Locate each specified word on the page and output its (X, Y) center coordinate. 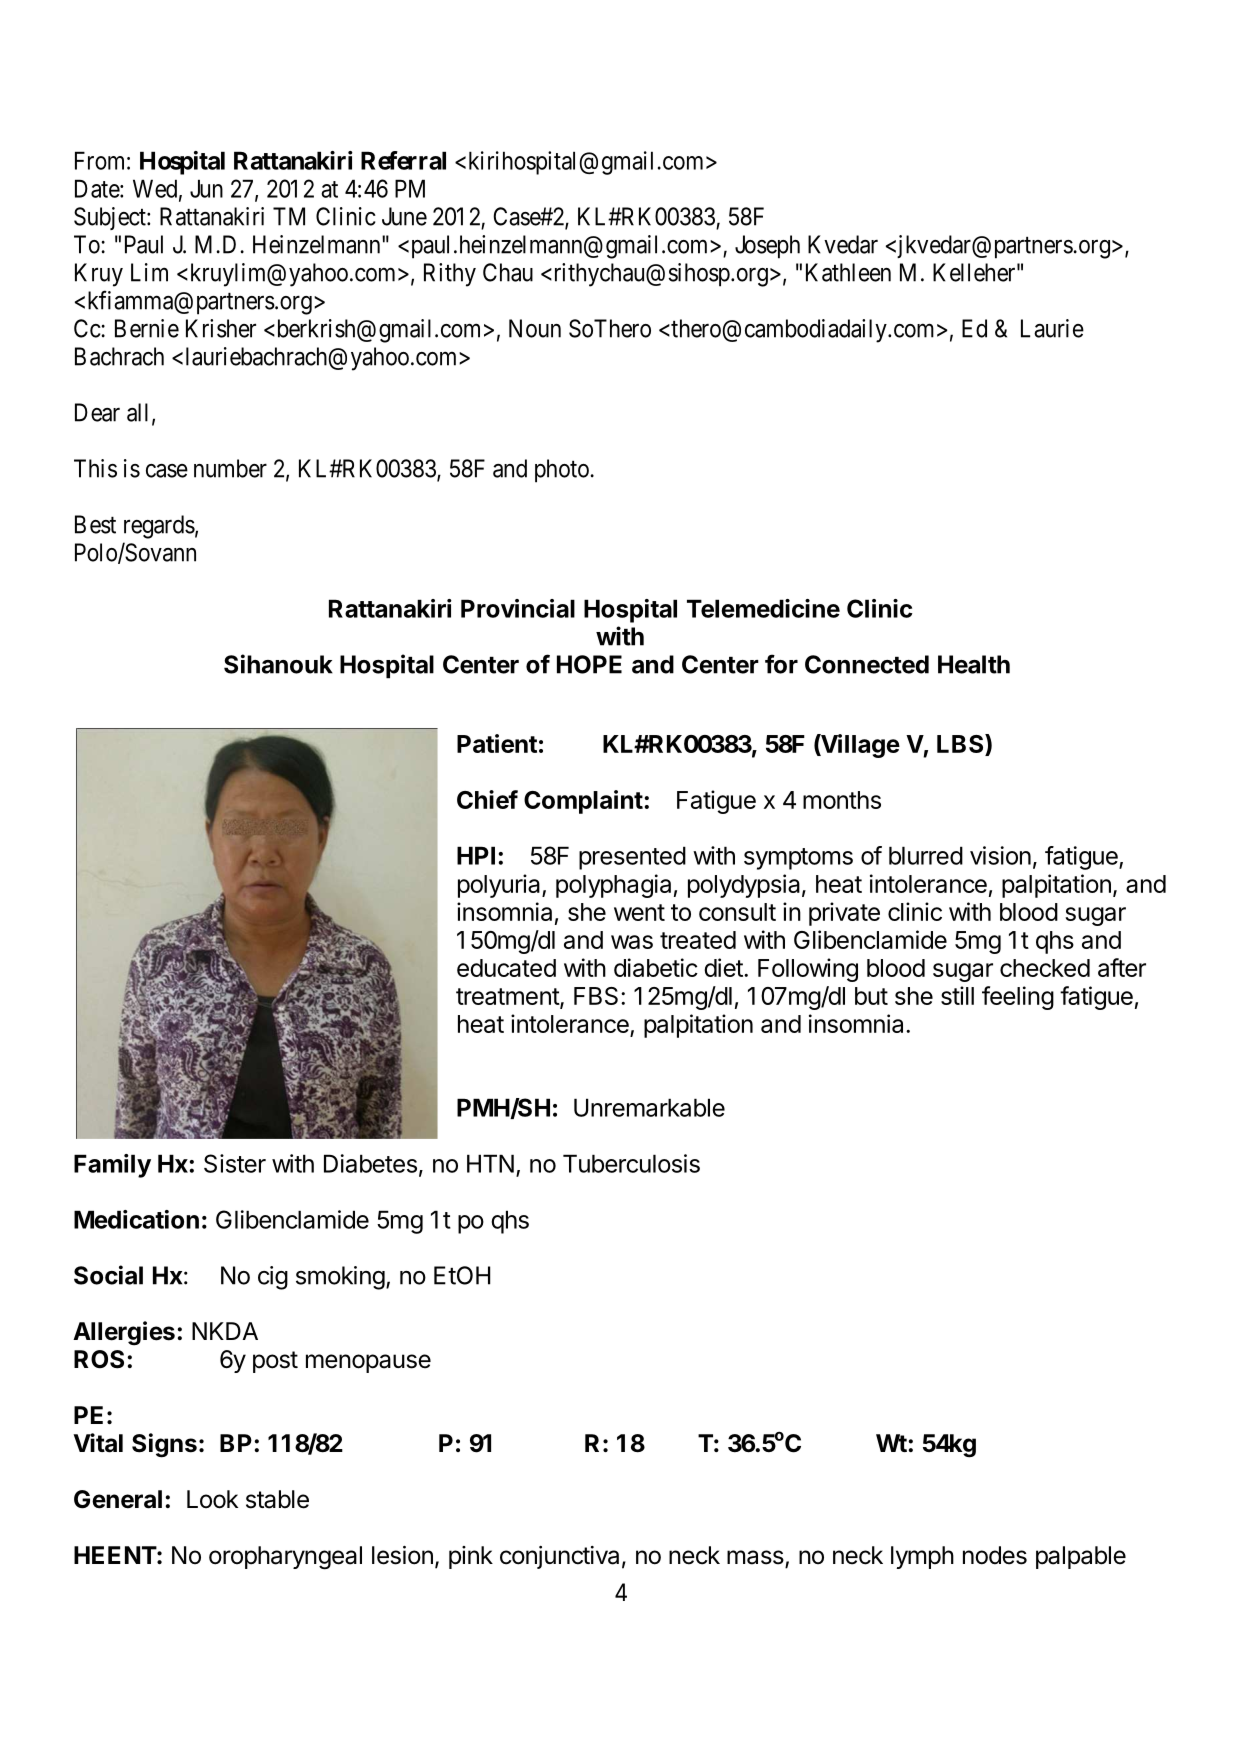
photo (562, 471)
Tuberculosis (631, 1163)
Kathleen (848, 272)
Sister (235, 1163)
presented (632, 858)
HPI (476, 855)
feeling (1018, 998)
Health (974, 664)
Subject (111, 218)
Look (212, 1499)
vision (1000, 855)
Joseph (767, 247)
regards (159, 527)
